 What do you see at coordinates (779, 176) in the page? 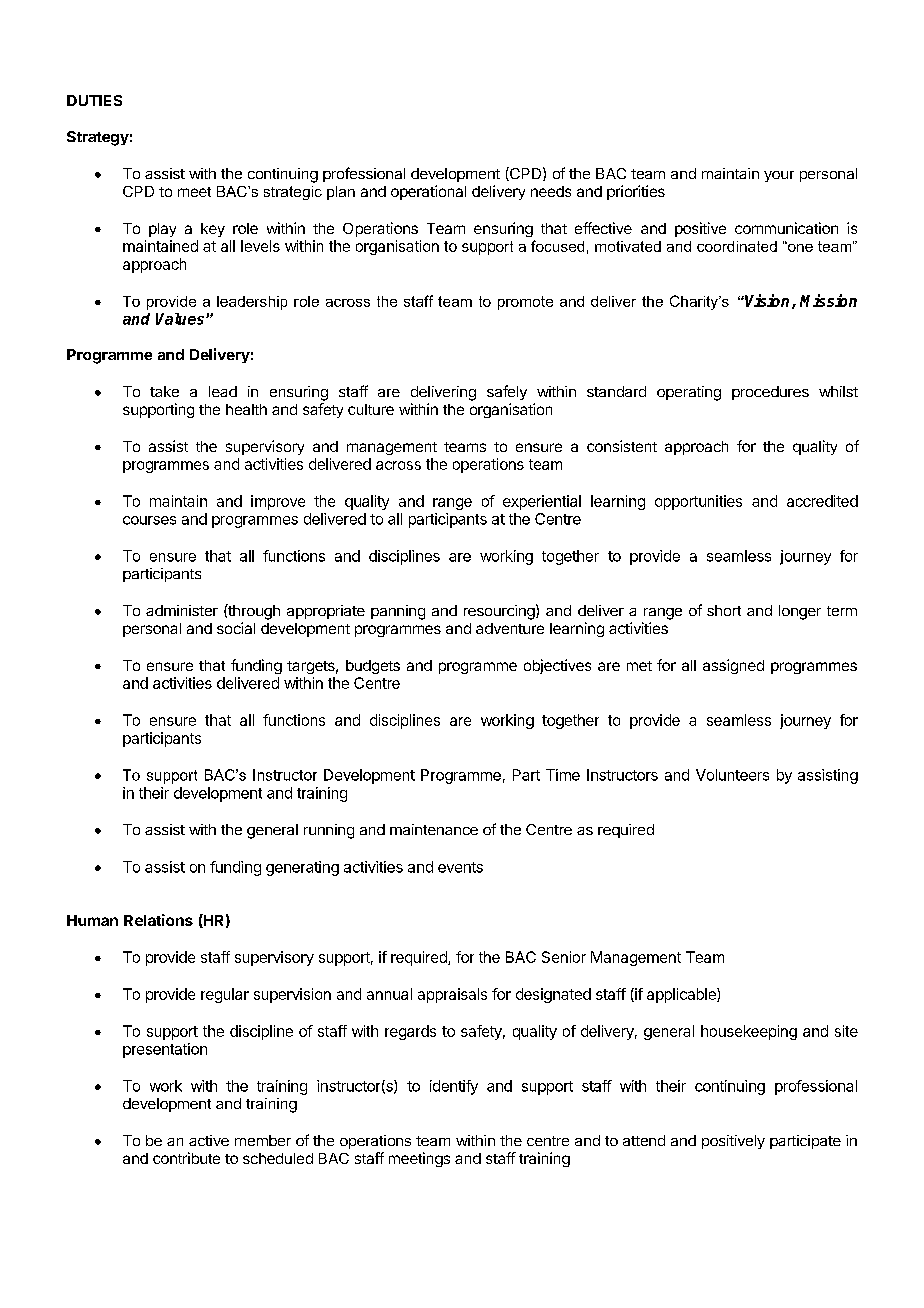
I see `your` at bounding box center [779, 176].
